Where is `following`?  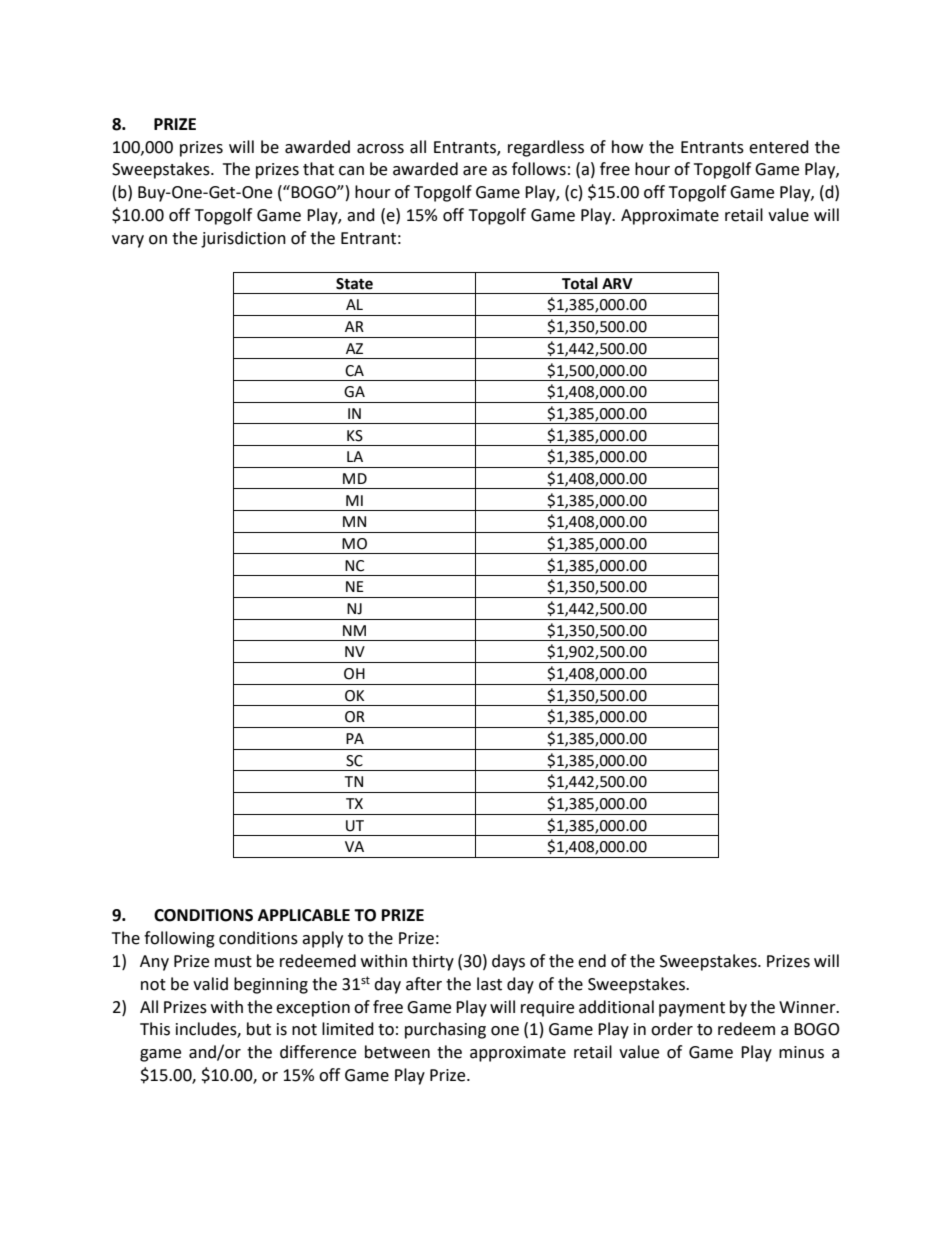
following is located at coordinates (179, 939).
